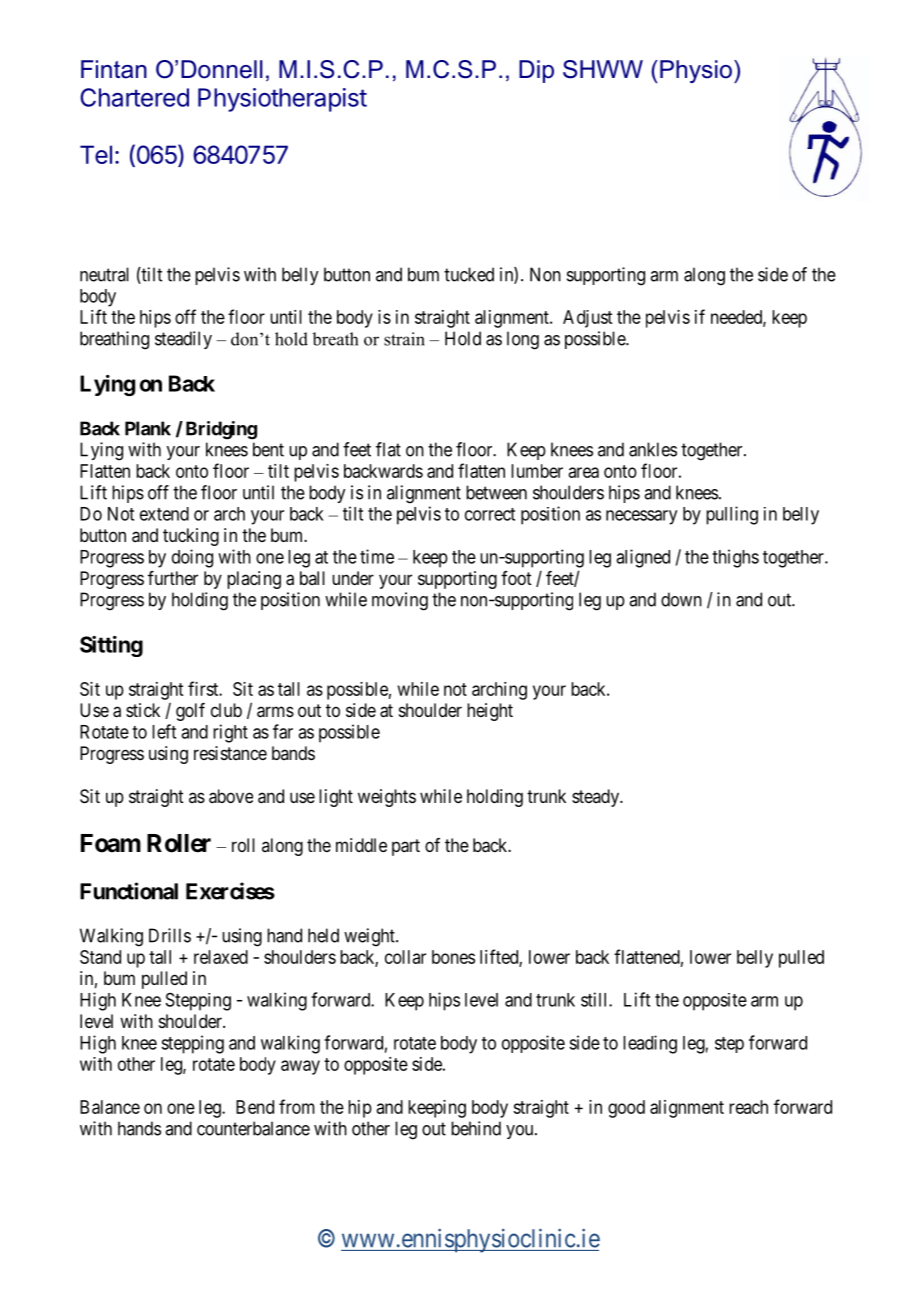 The image size is (924, 1308). I want to click on Adjust, so click(587, 319).
